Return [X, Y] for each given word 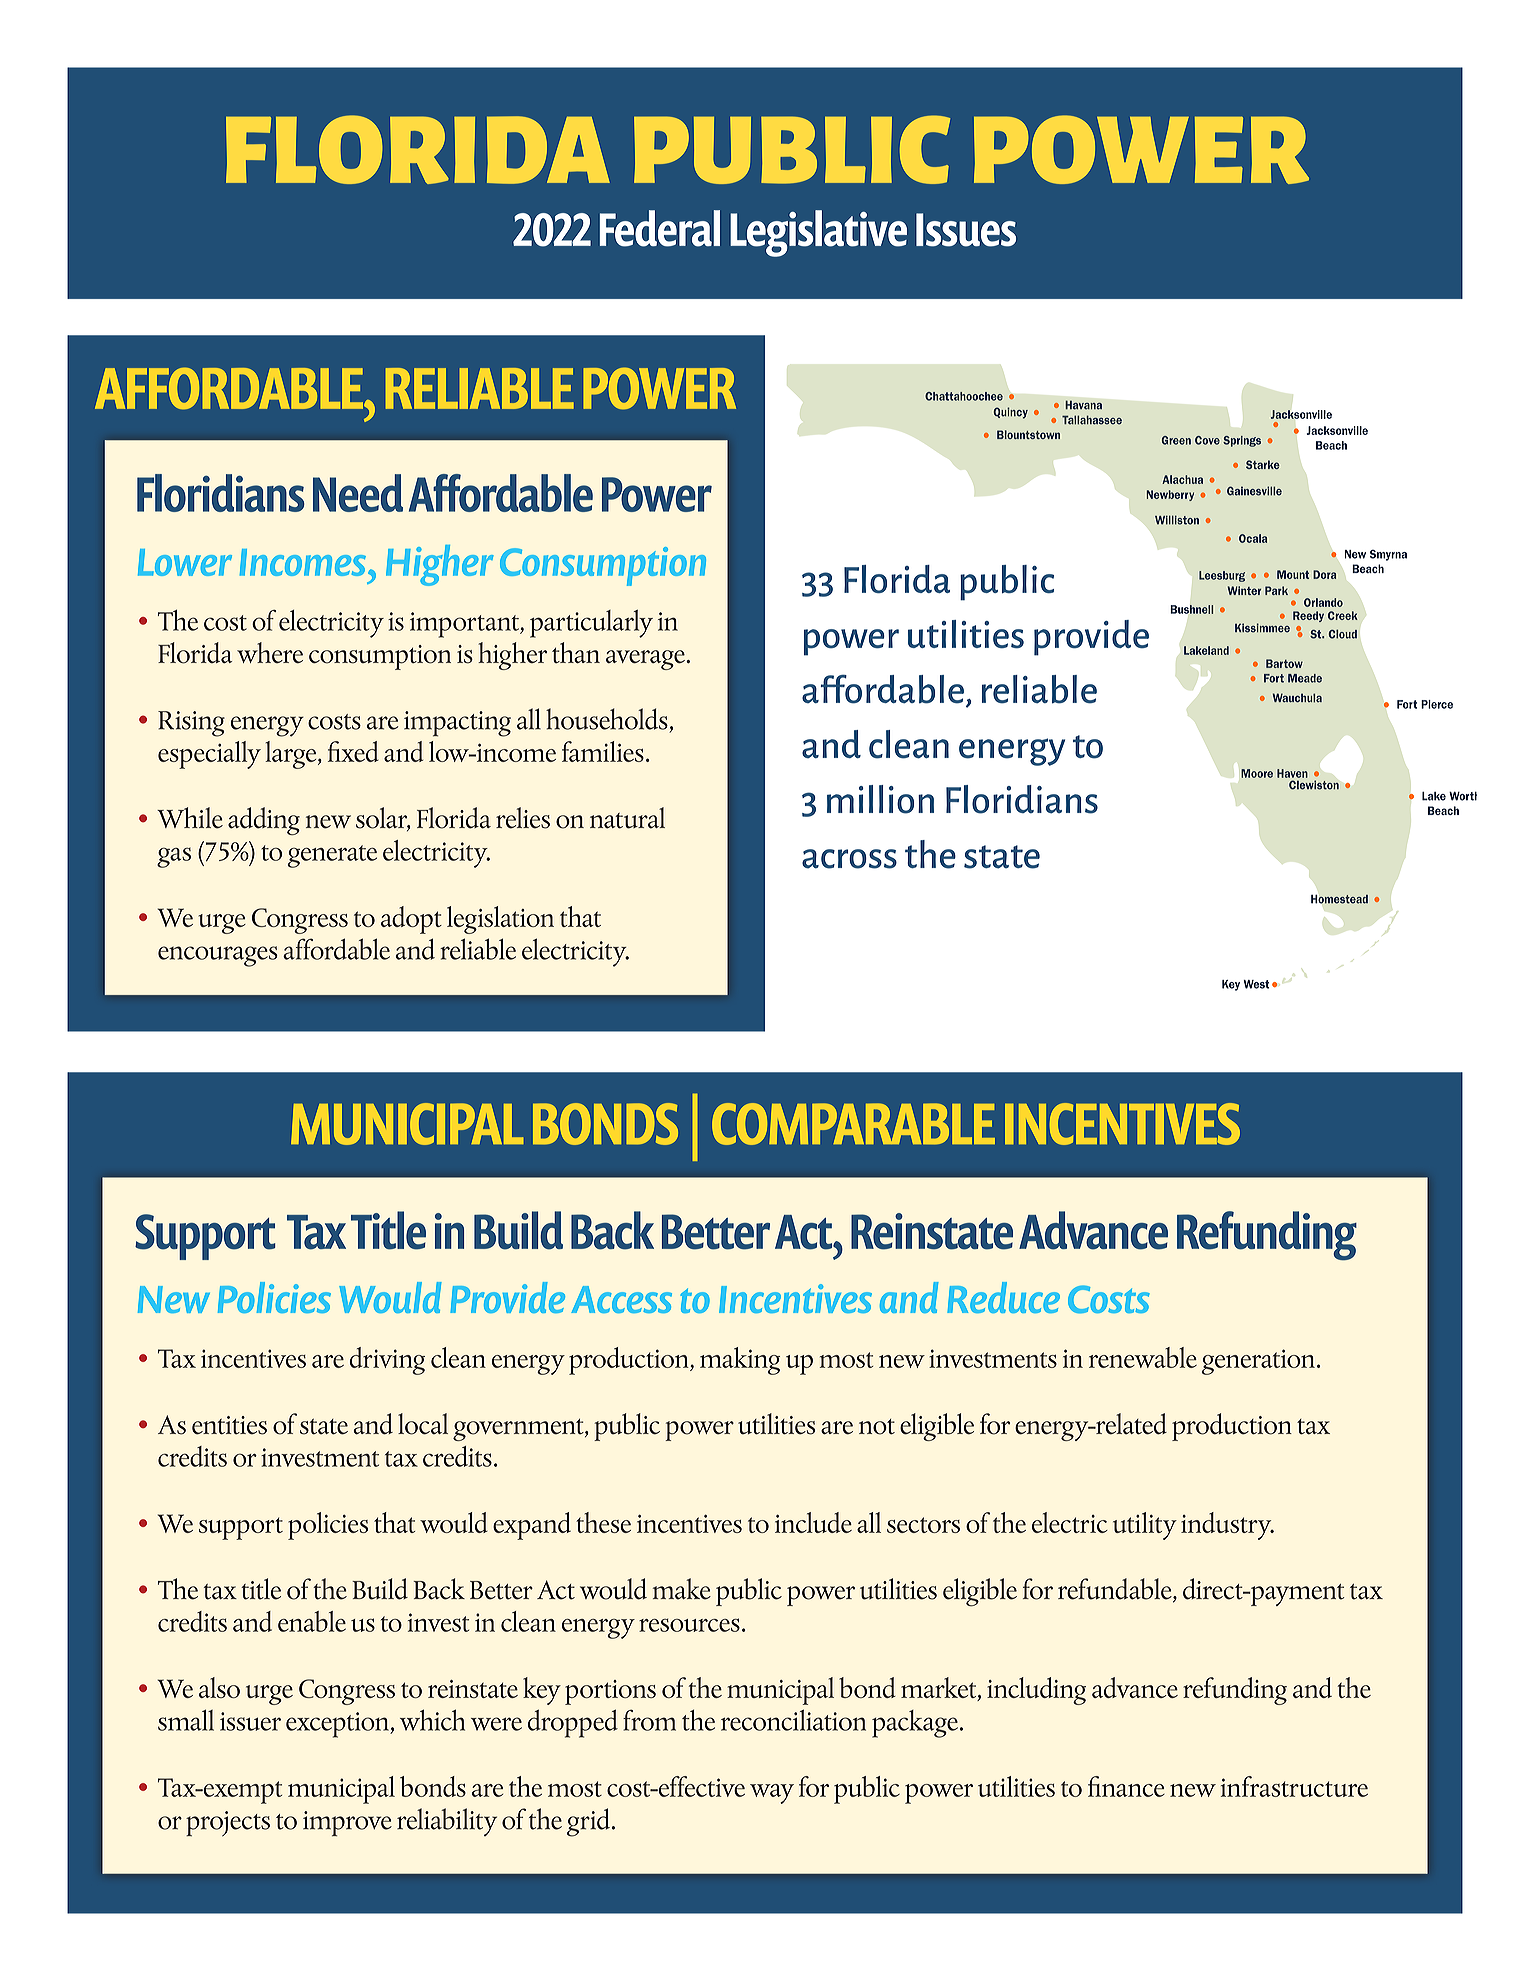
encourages [218, 956]
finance [1126, 1786]
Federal [660, 228]
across [849, 859]
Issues [966, 230]
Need [358, 493]
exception [338, 1725]
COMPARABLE [853, 1124]
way [772, 1794]
